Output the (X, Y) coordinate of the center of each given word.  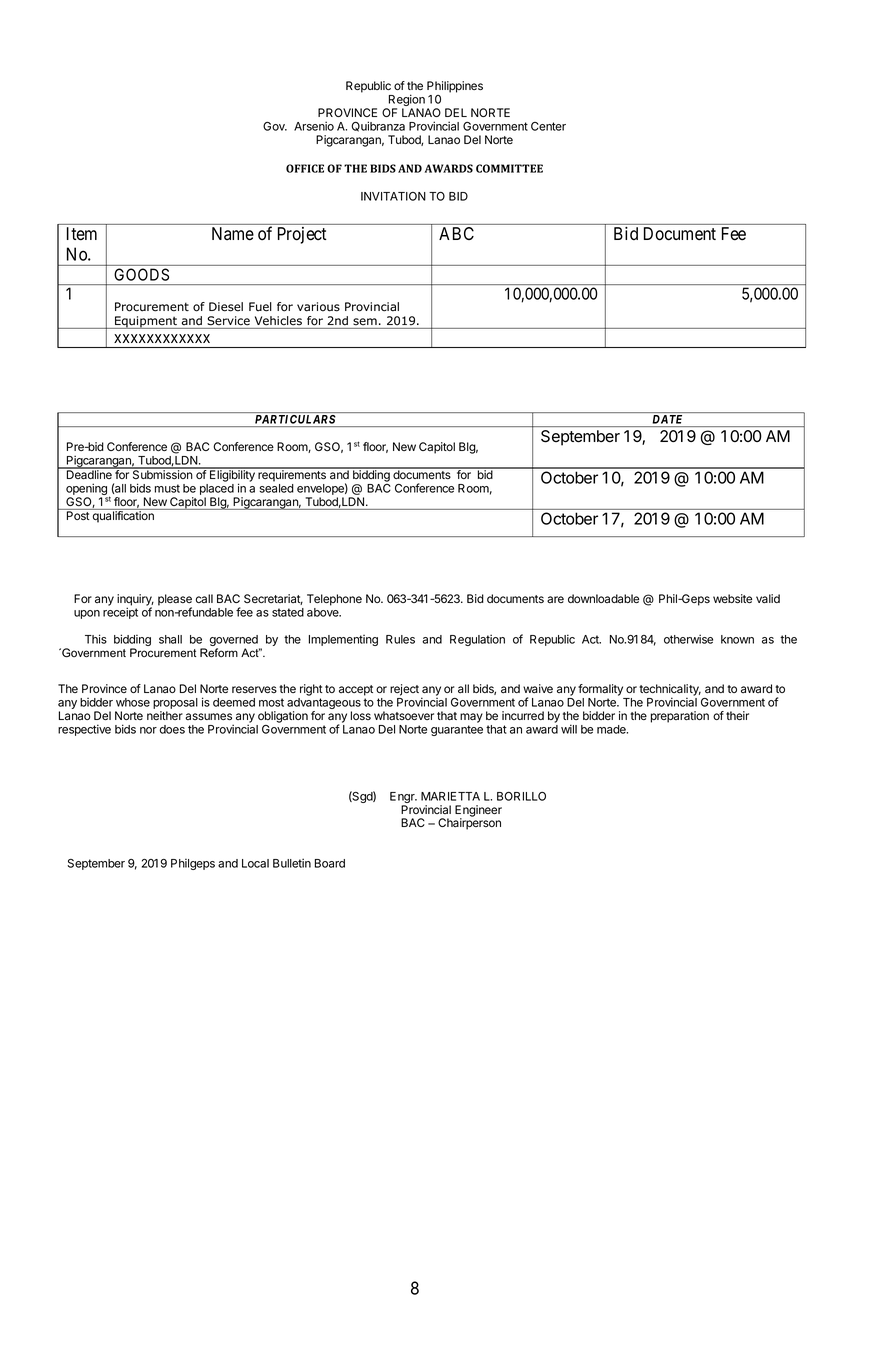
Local (255, 863)
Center (548, 126)
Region (405, 101)
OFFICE (305, 168)
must (167, 488)
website (732, 598)
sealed (276, 488)
